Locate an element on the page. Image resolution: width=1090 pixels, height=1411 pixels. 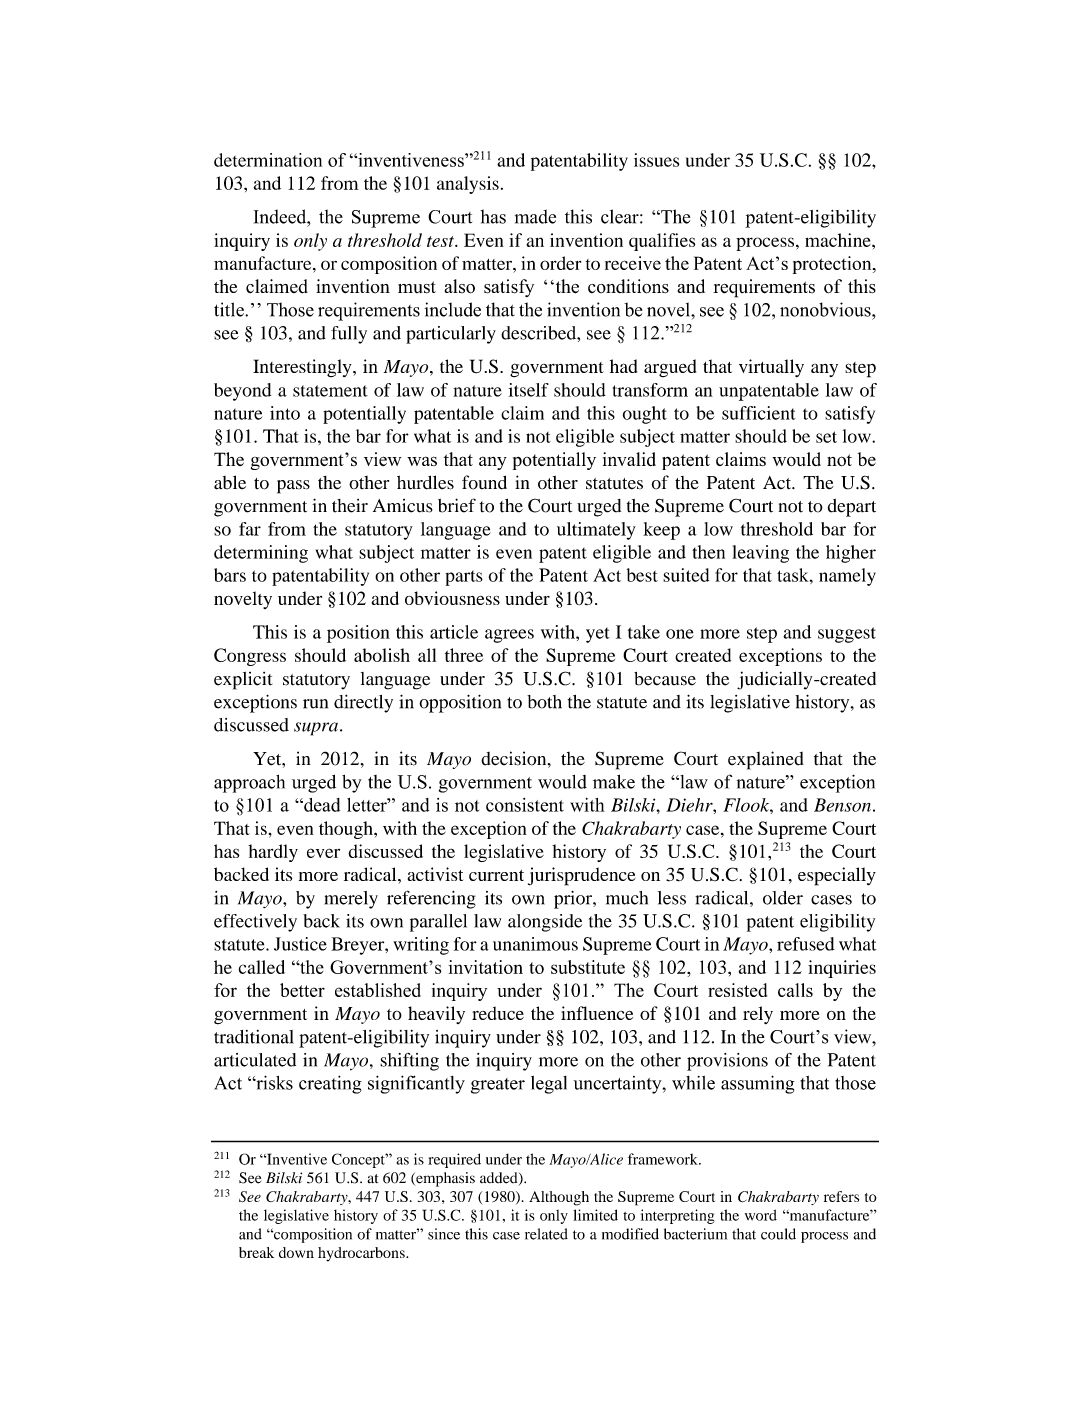
ever is located at coordinates (323, 853).
